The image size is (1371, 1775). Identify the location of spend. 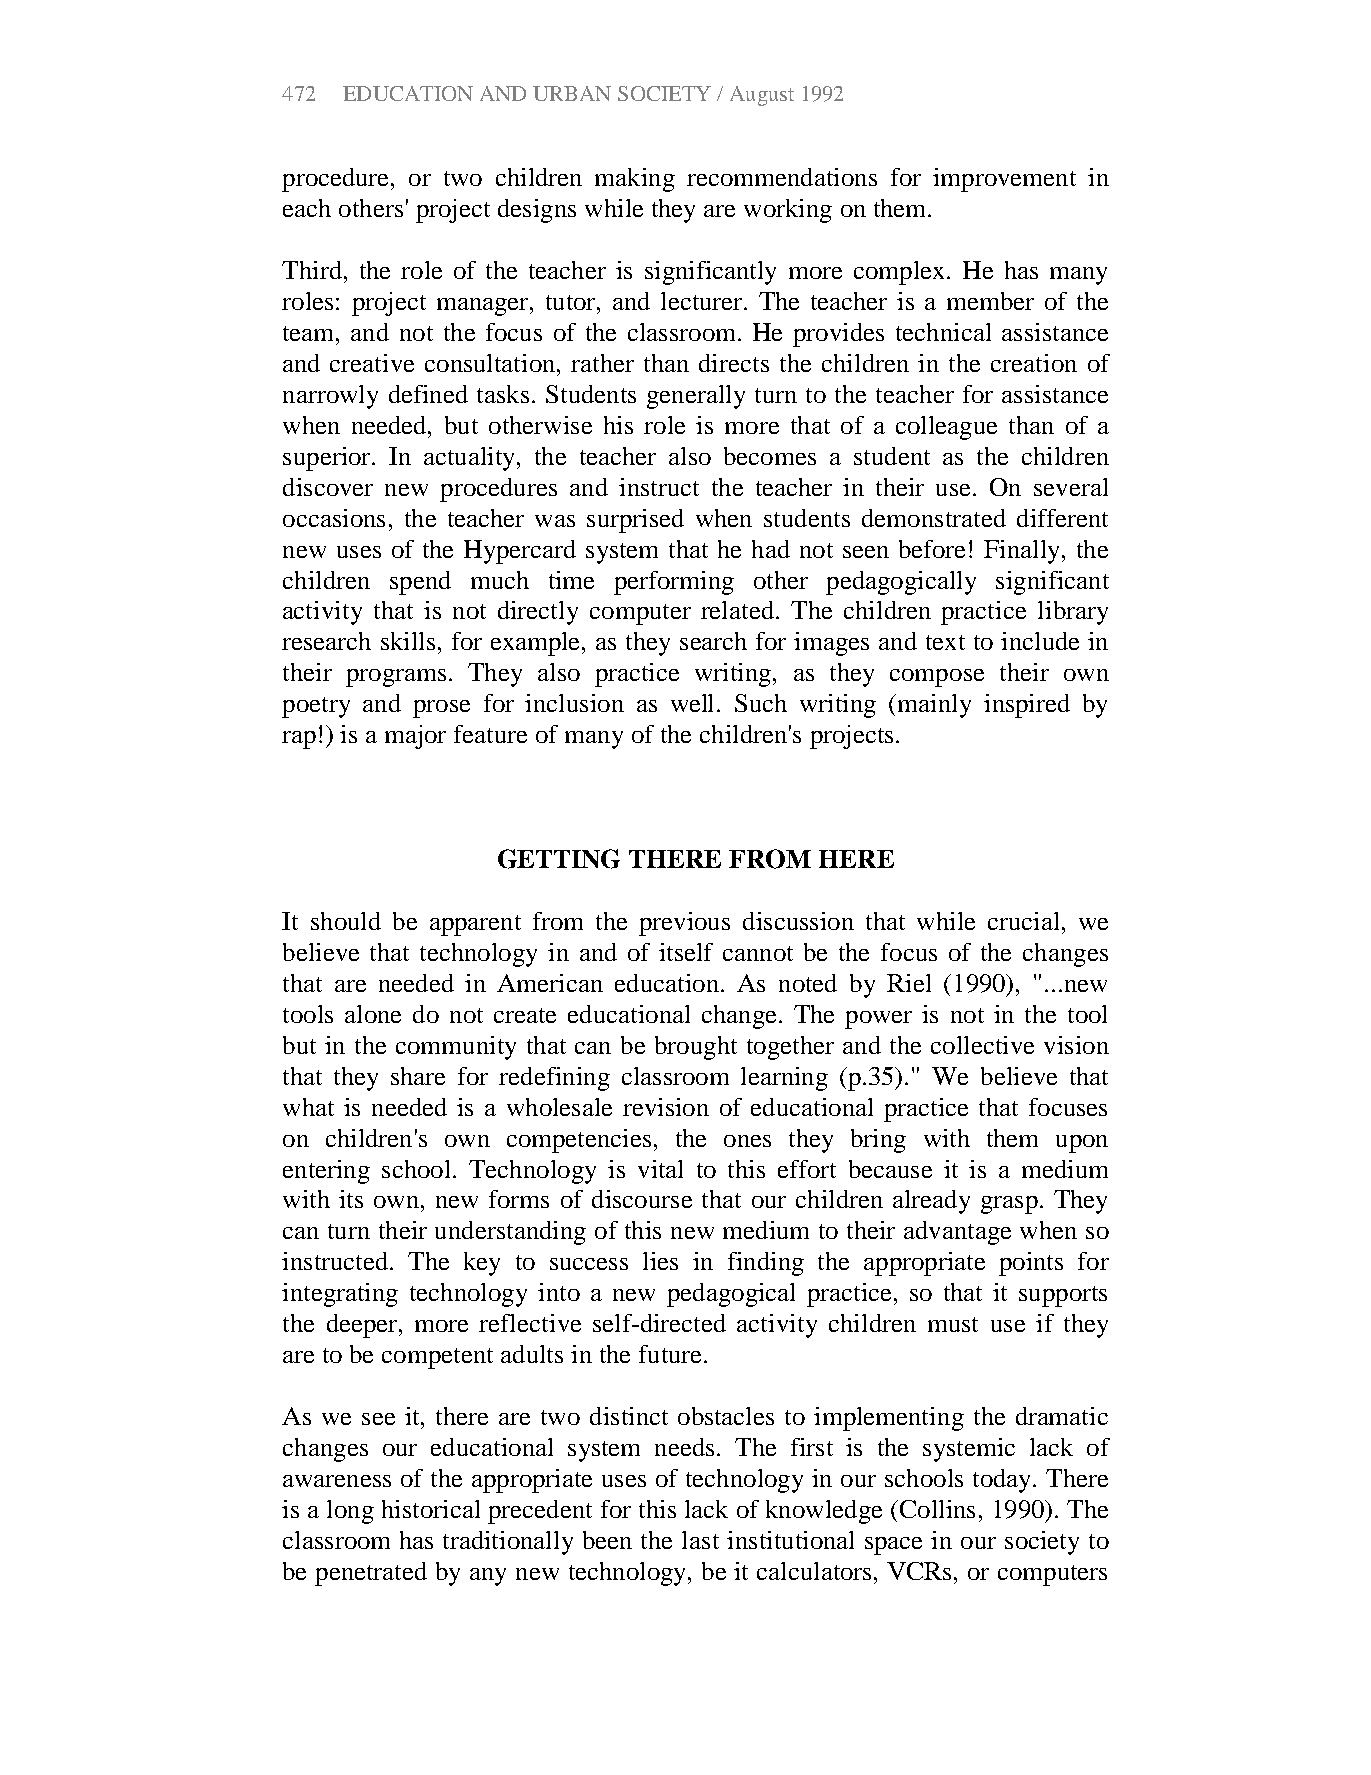
(420, 583).
